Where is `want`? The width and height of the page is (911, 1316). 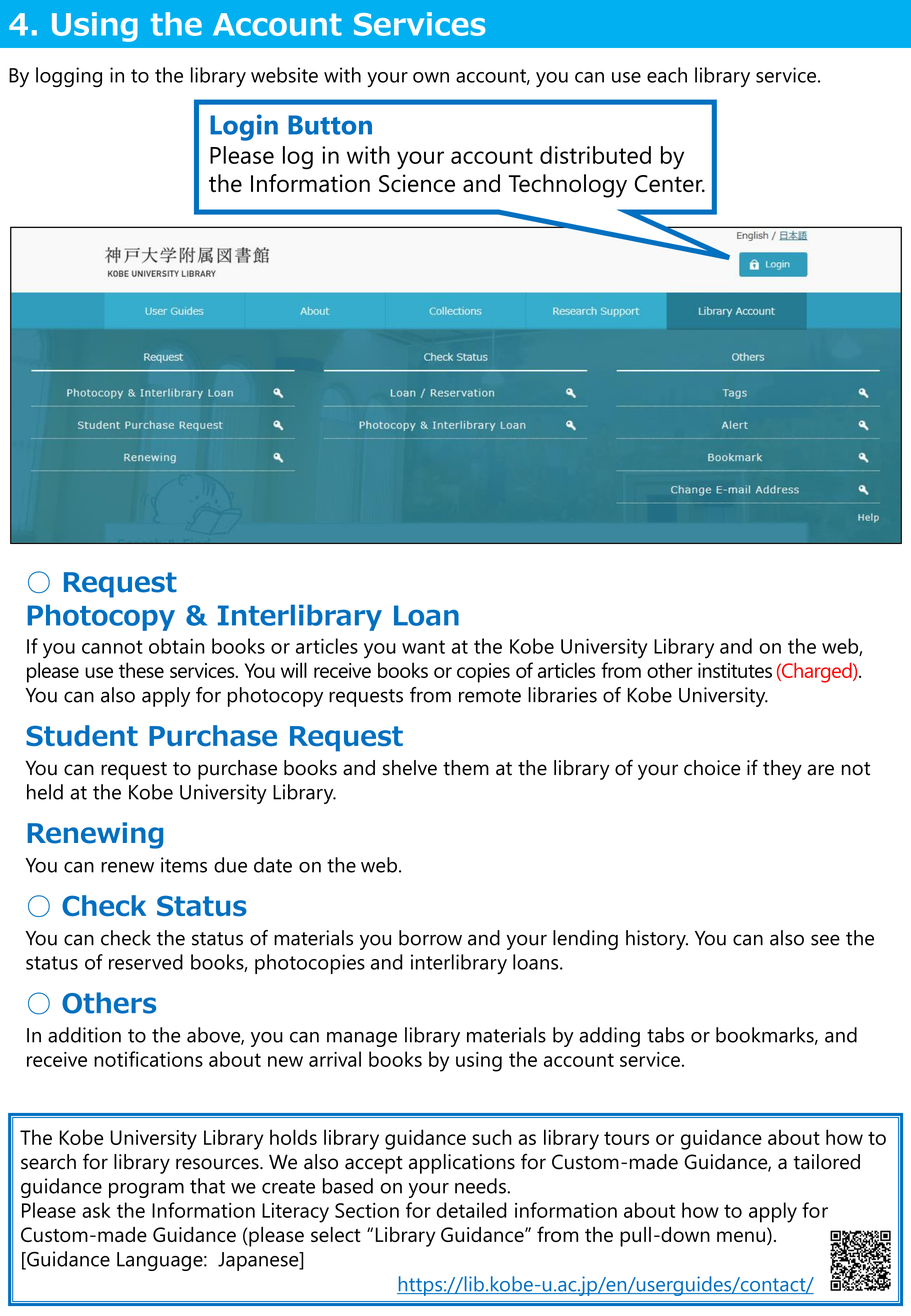
want is located at coordinates (423, 647).
